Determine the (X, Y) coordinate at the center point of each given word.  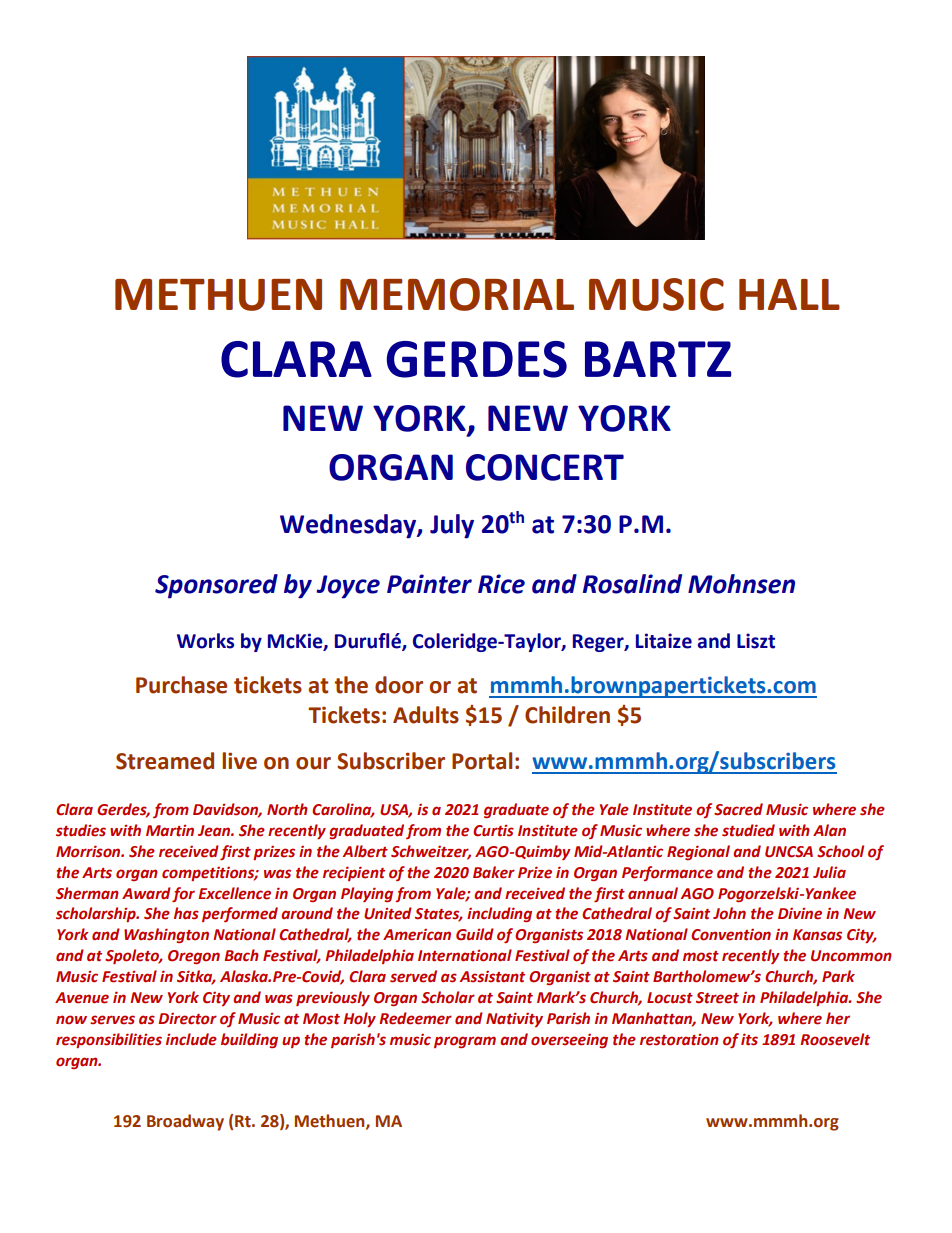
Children (567, 715)
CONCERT (545, 467)
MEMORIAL (457, 294)
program (465, 1042)
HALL (789, 294)
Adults (426, 715)
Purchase (181, 685)
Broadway (185, 1122)
